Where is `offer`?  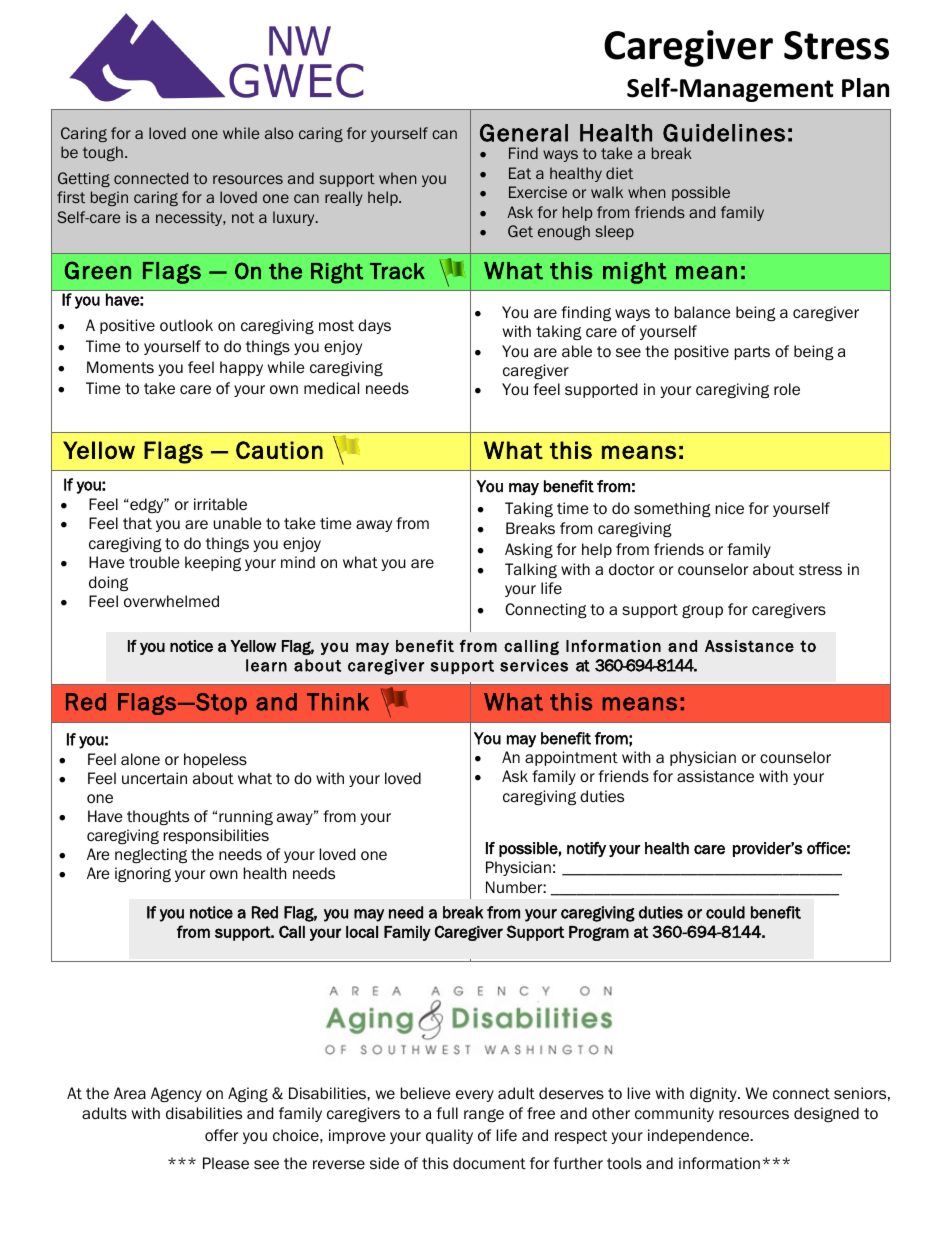
offer is located at coordinates (221, 1135).
